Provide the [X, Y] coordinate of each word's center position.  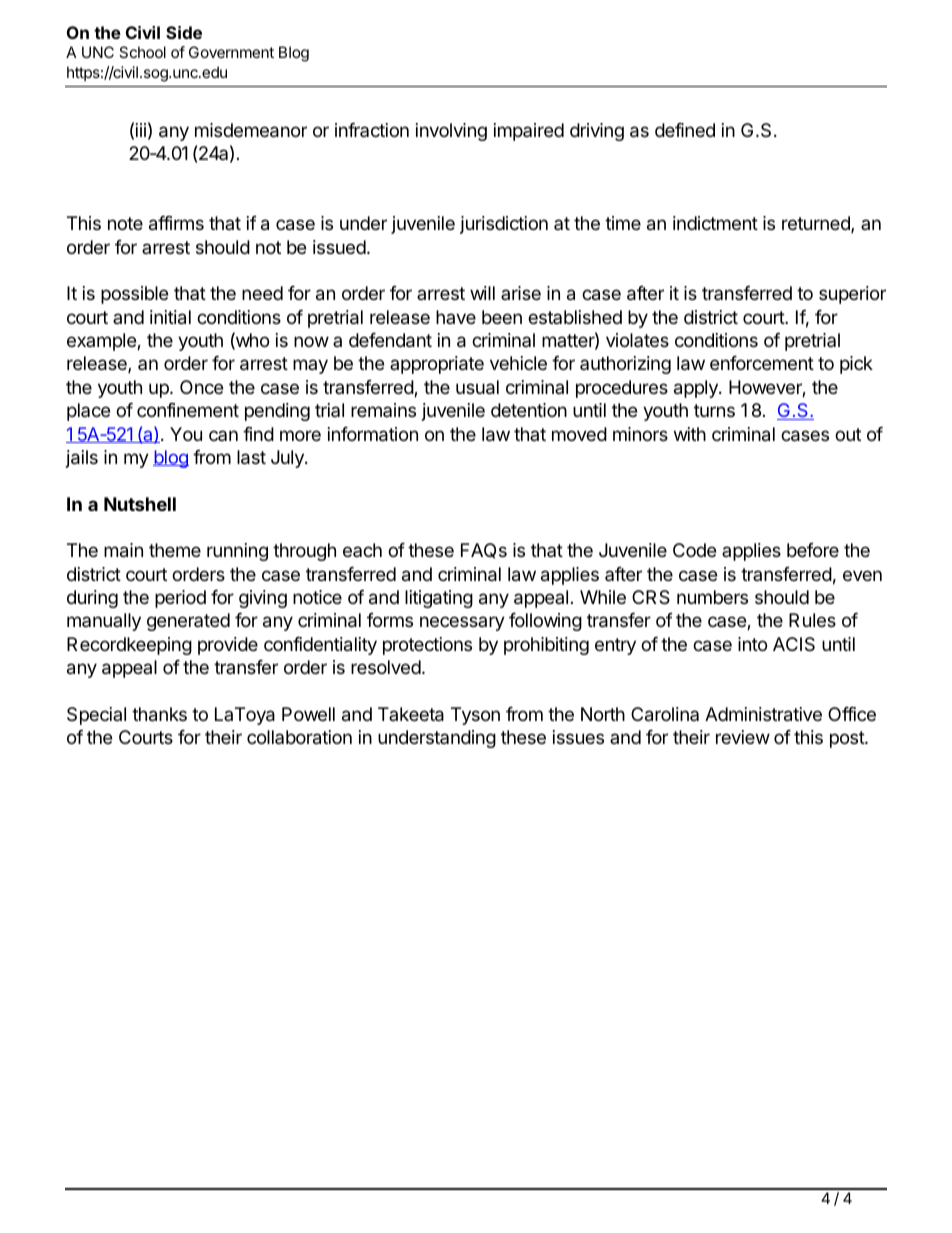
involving [451, 132]
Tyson [475, 716]
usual [477, 387]
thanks [159, 714]
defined [685, 130]
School [142, 52]
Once [201, 387]
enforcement [762, 363]
